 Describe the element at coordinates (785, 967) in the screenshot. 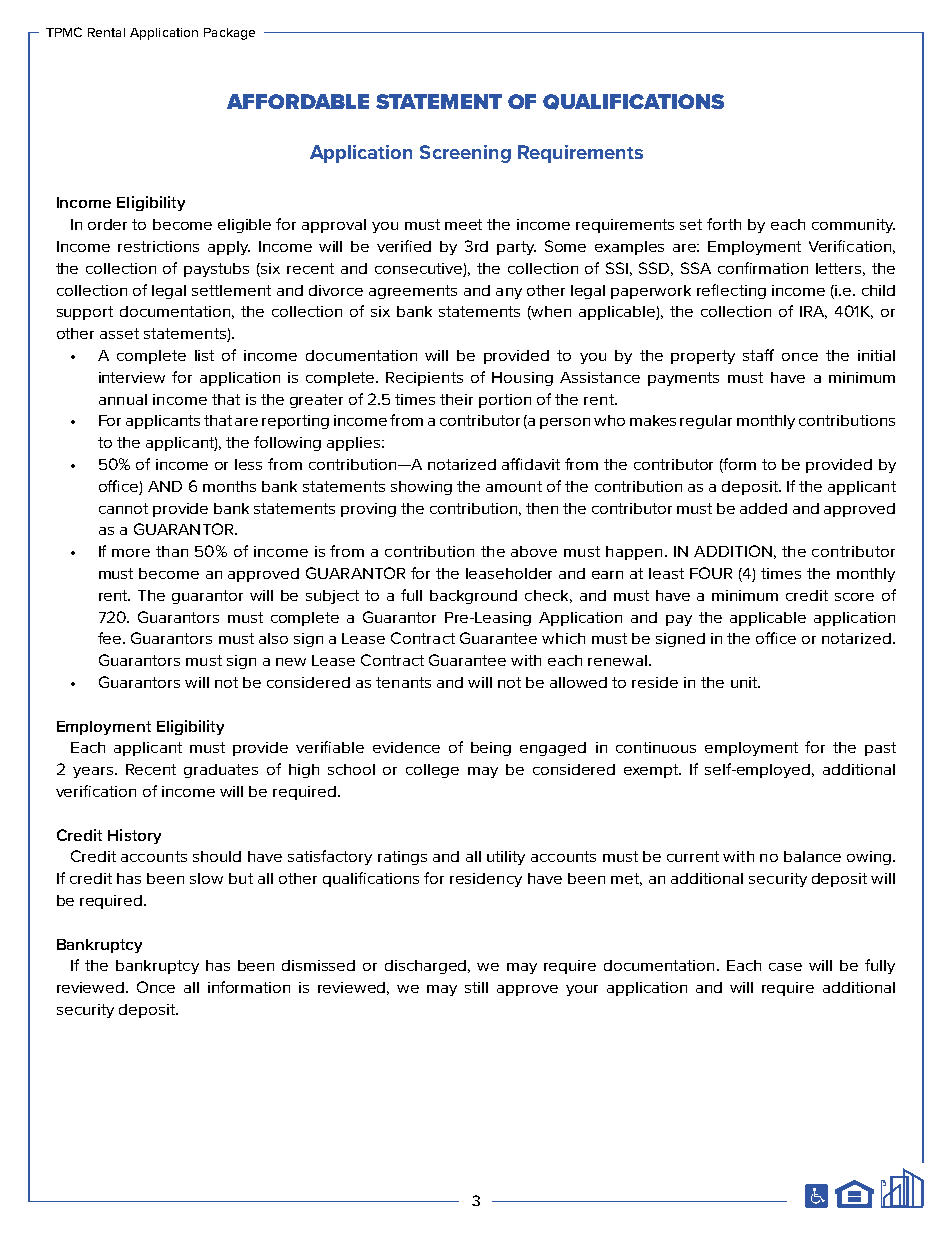

I see `case` at that location.
